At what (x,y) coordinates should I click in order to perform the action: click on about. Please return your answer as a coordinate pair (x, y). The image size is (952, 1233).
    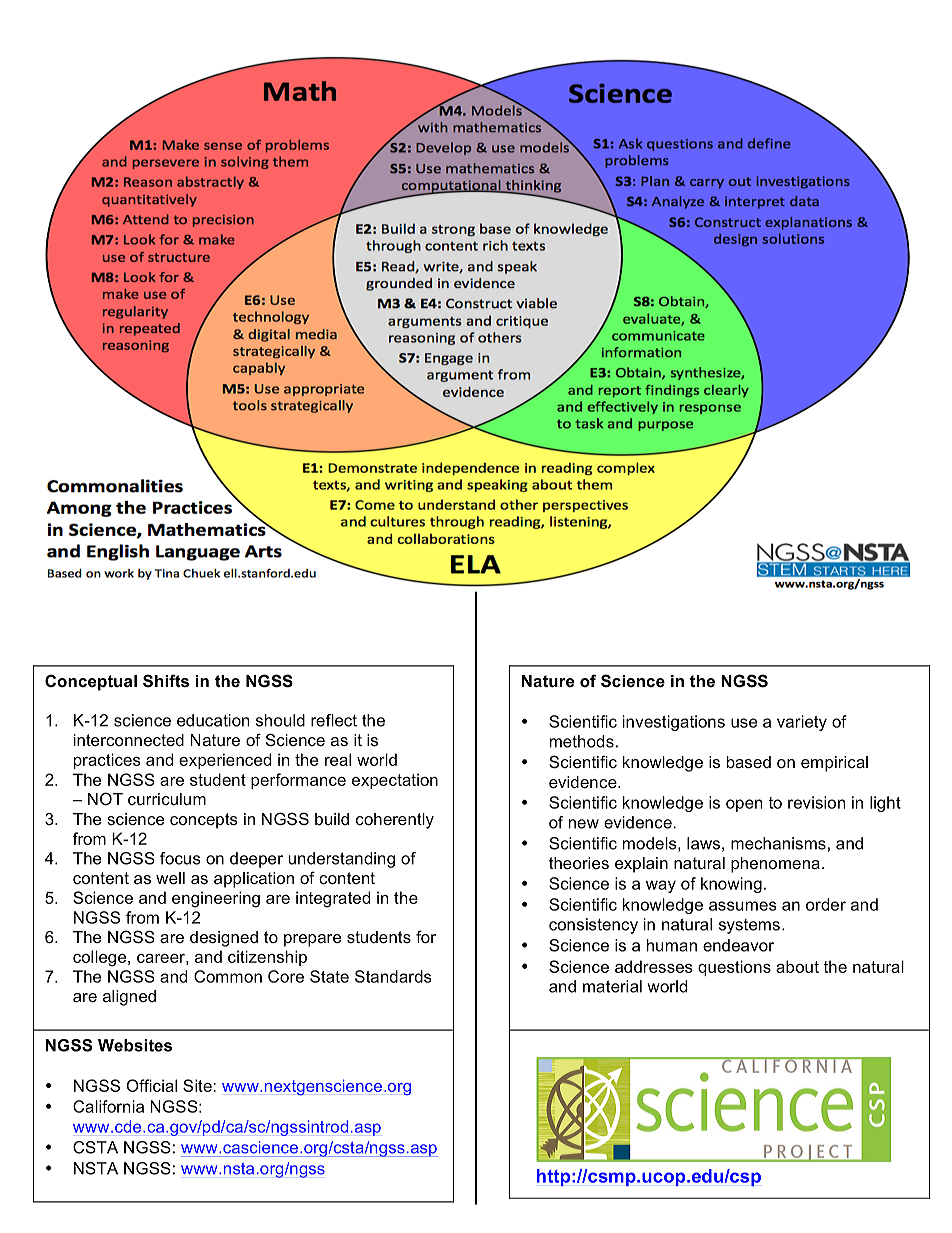
    Looking at the image, I should click on (797, 966).
